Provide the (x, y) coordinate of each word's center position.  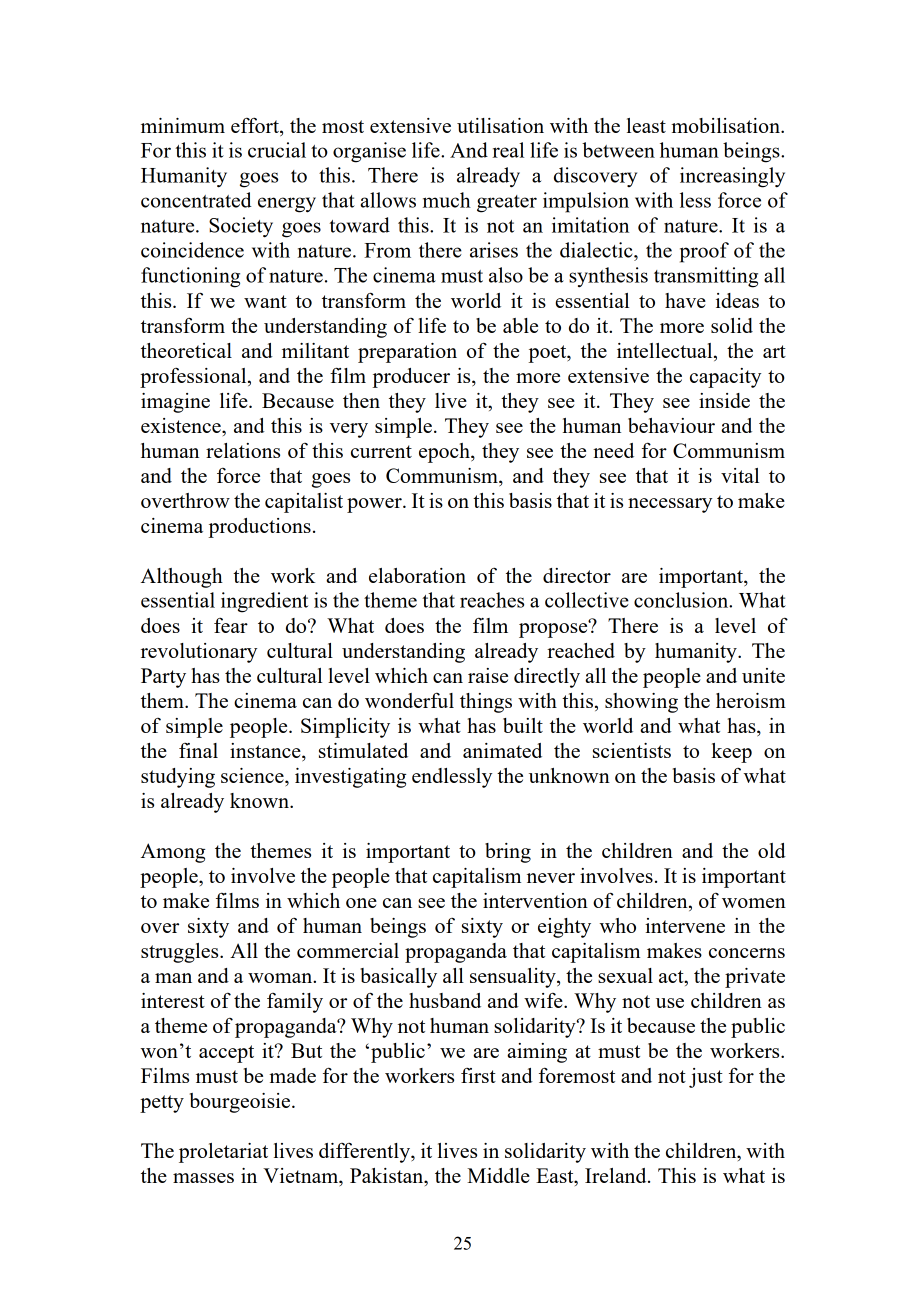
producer (411, 378)
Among (173, 853)
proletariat (223, 1153)
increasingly (732, 177)
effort (256, 127)
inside (724, 400)
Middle (498, 1175)
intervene (685, 925)
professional (194, 378)
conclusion (682, 600)
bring (508, 853)
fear (231, 625)
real (508, 150)
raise (488, 675)
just (706, 1078)
